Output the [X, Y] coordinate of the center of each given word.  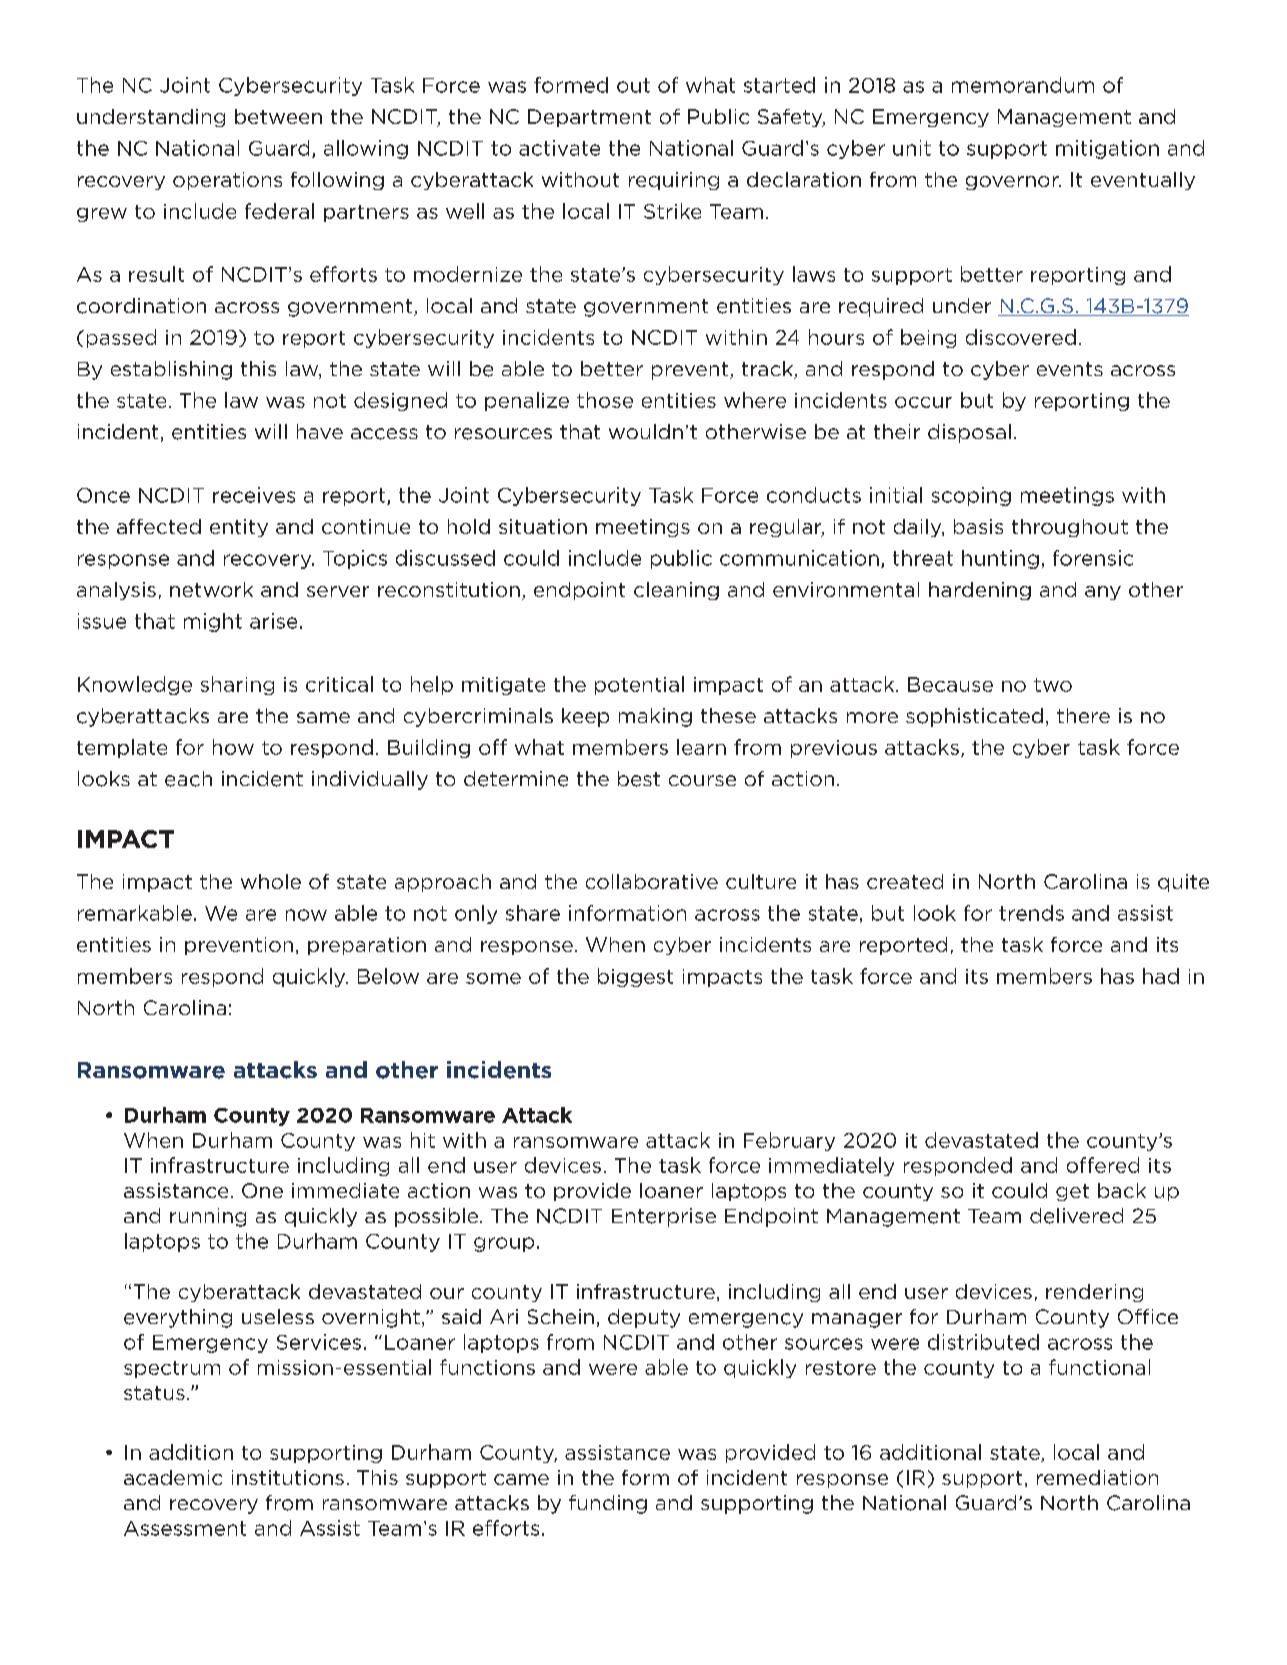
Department [589, 118]
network [211, 589]
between [278, 116]
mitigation [1107, 149]
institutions [288, 1477]
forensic [1093, 558]
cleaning [676, 591]
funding [608, 1504]
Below [388, 976]
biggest [635, 977]
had [1161, 976]
